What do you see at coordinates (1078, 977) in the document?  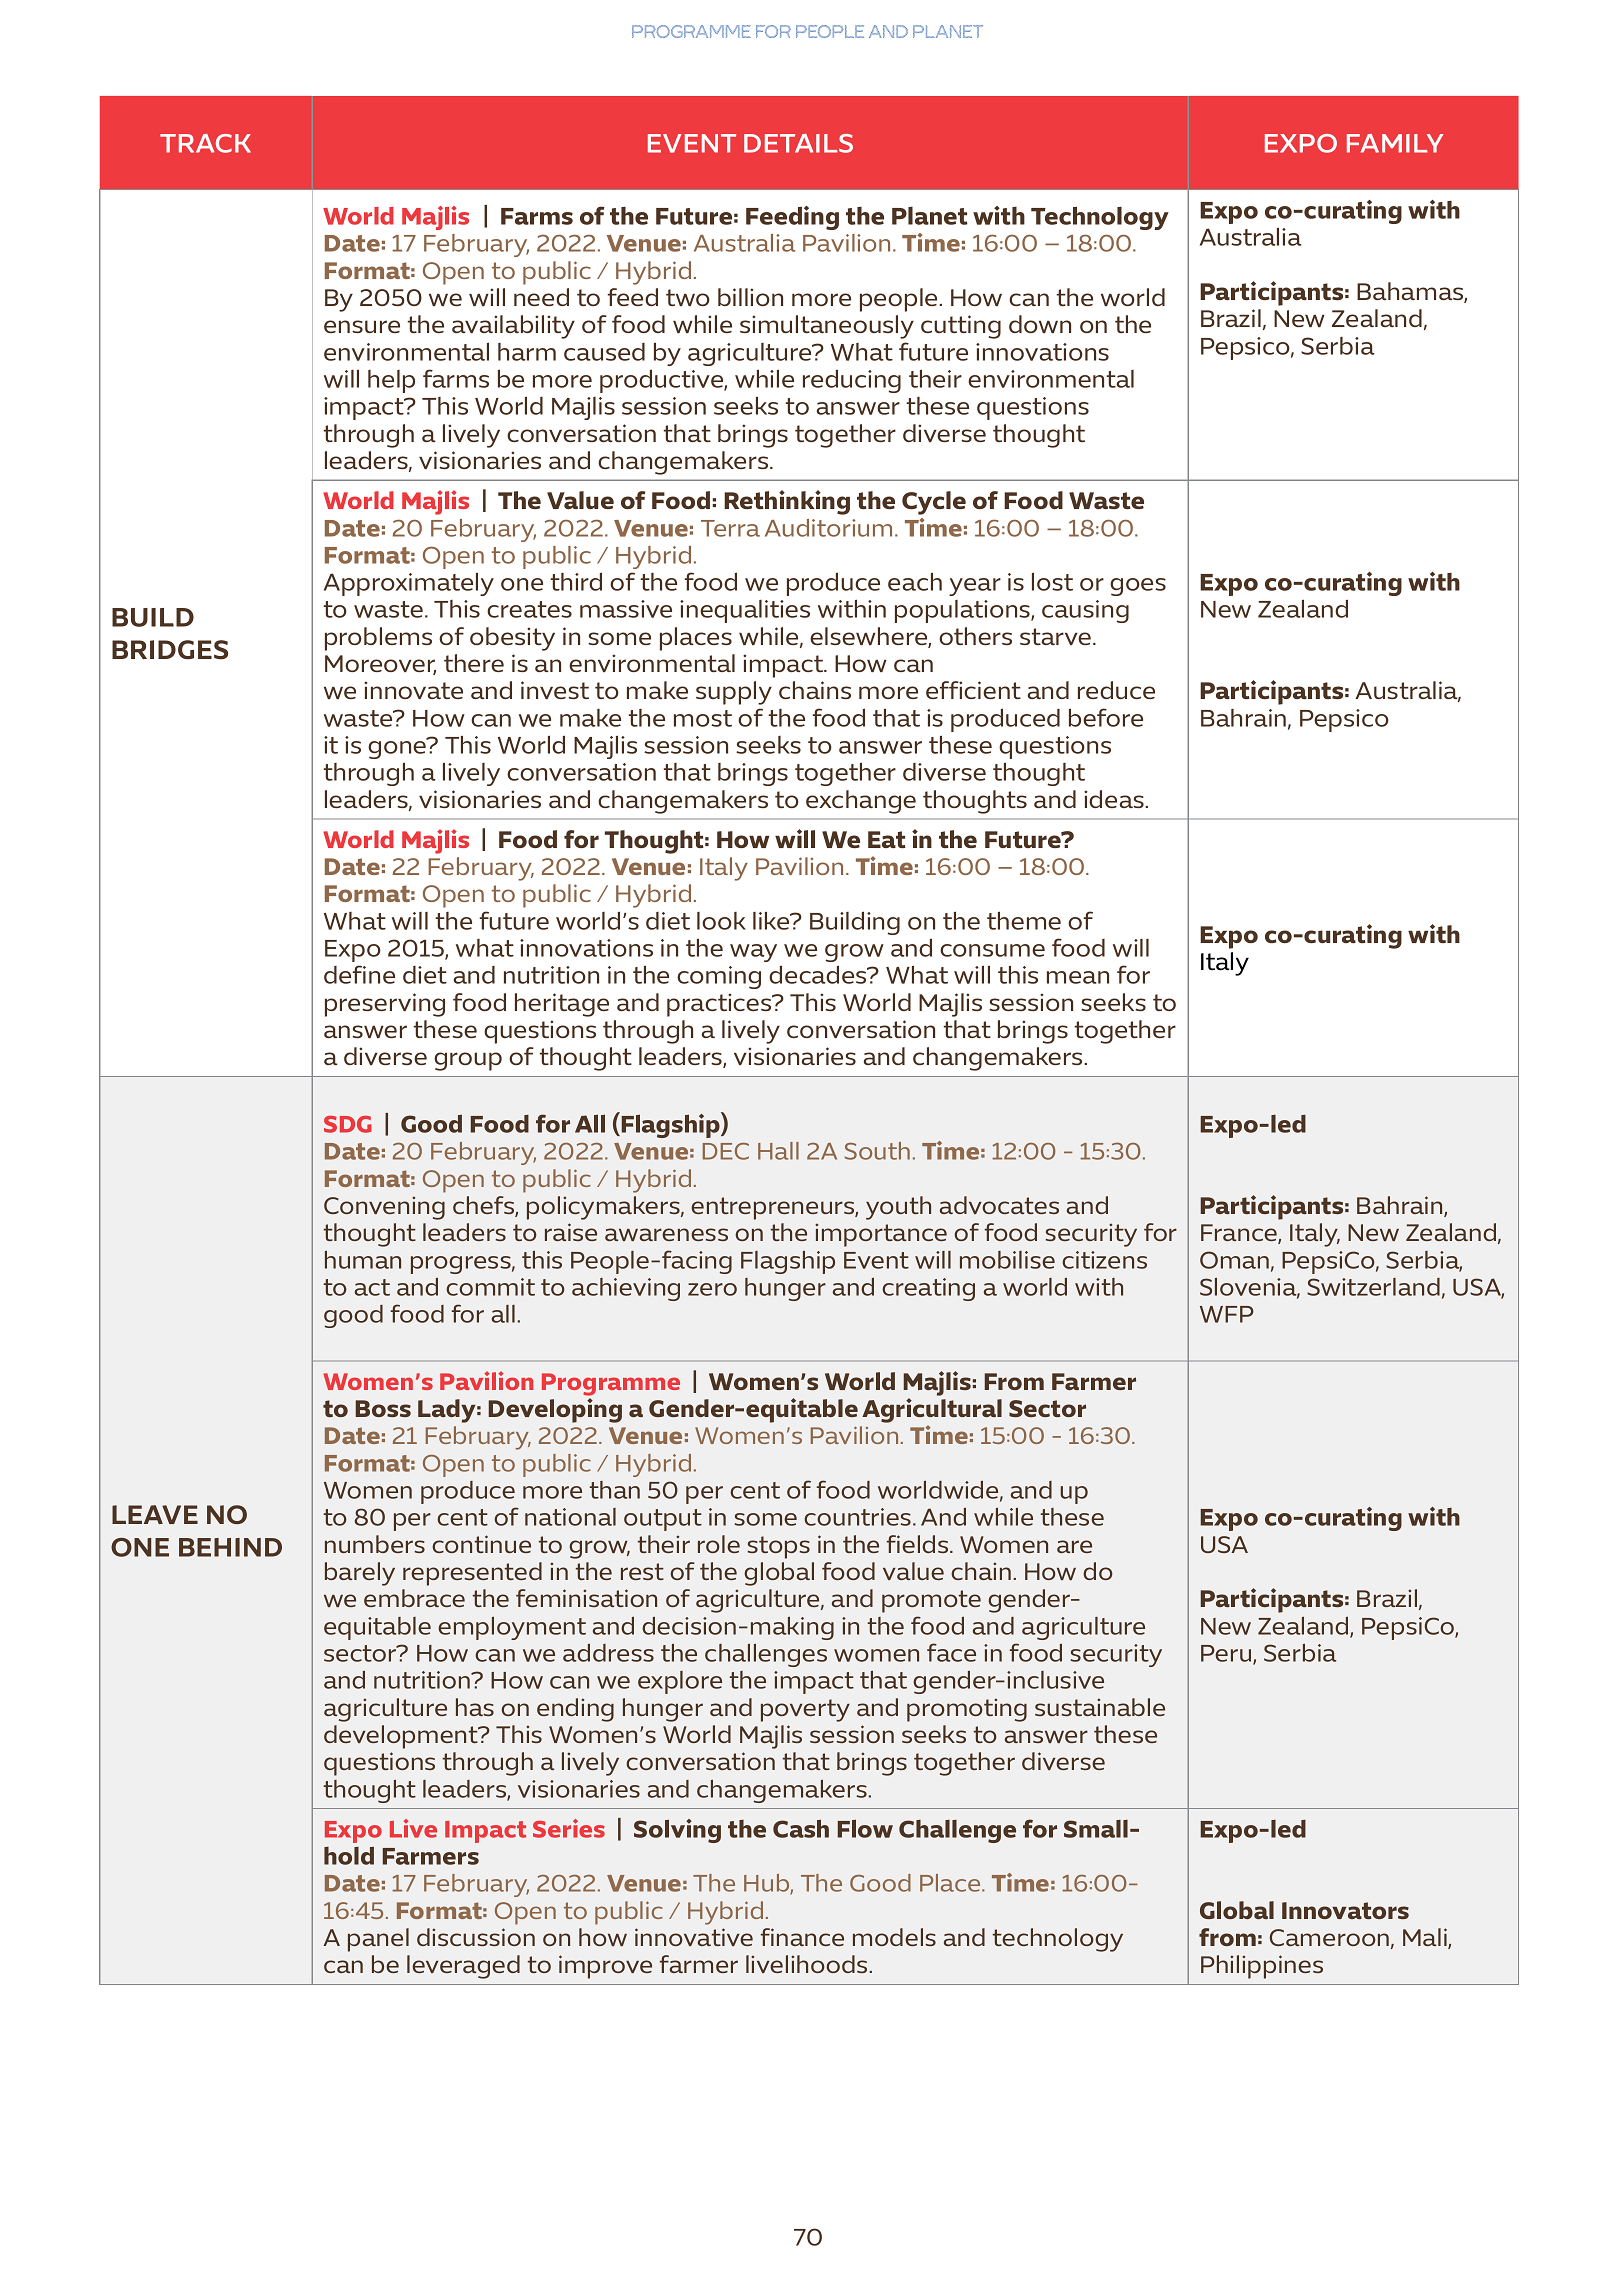 I see `mean` at bounding box center [1078, 977].
